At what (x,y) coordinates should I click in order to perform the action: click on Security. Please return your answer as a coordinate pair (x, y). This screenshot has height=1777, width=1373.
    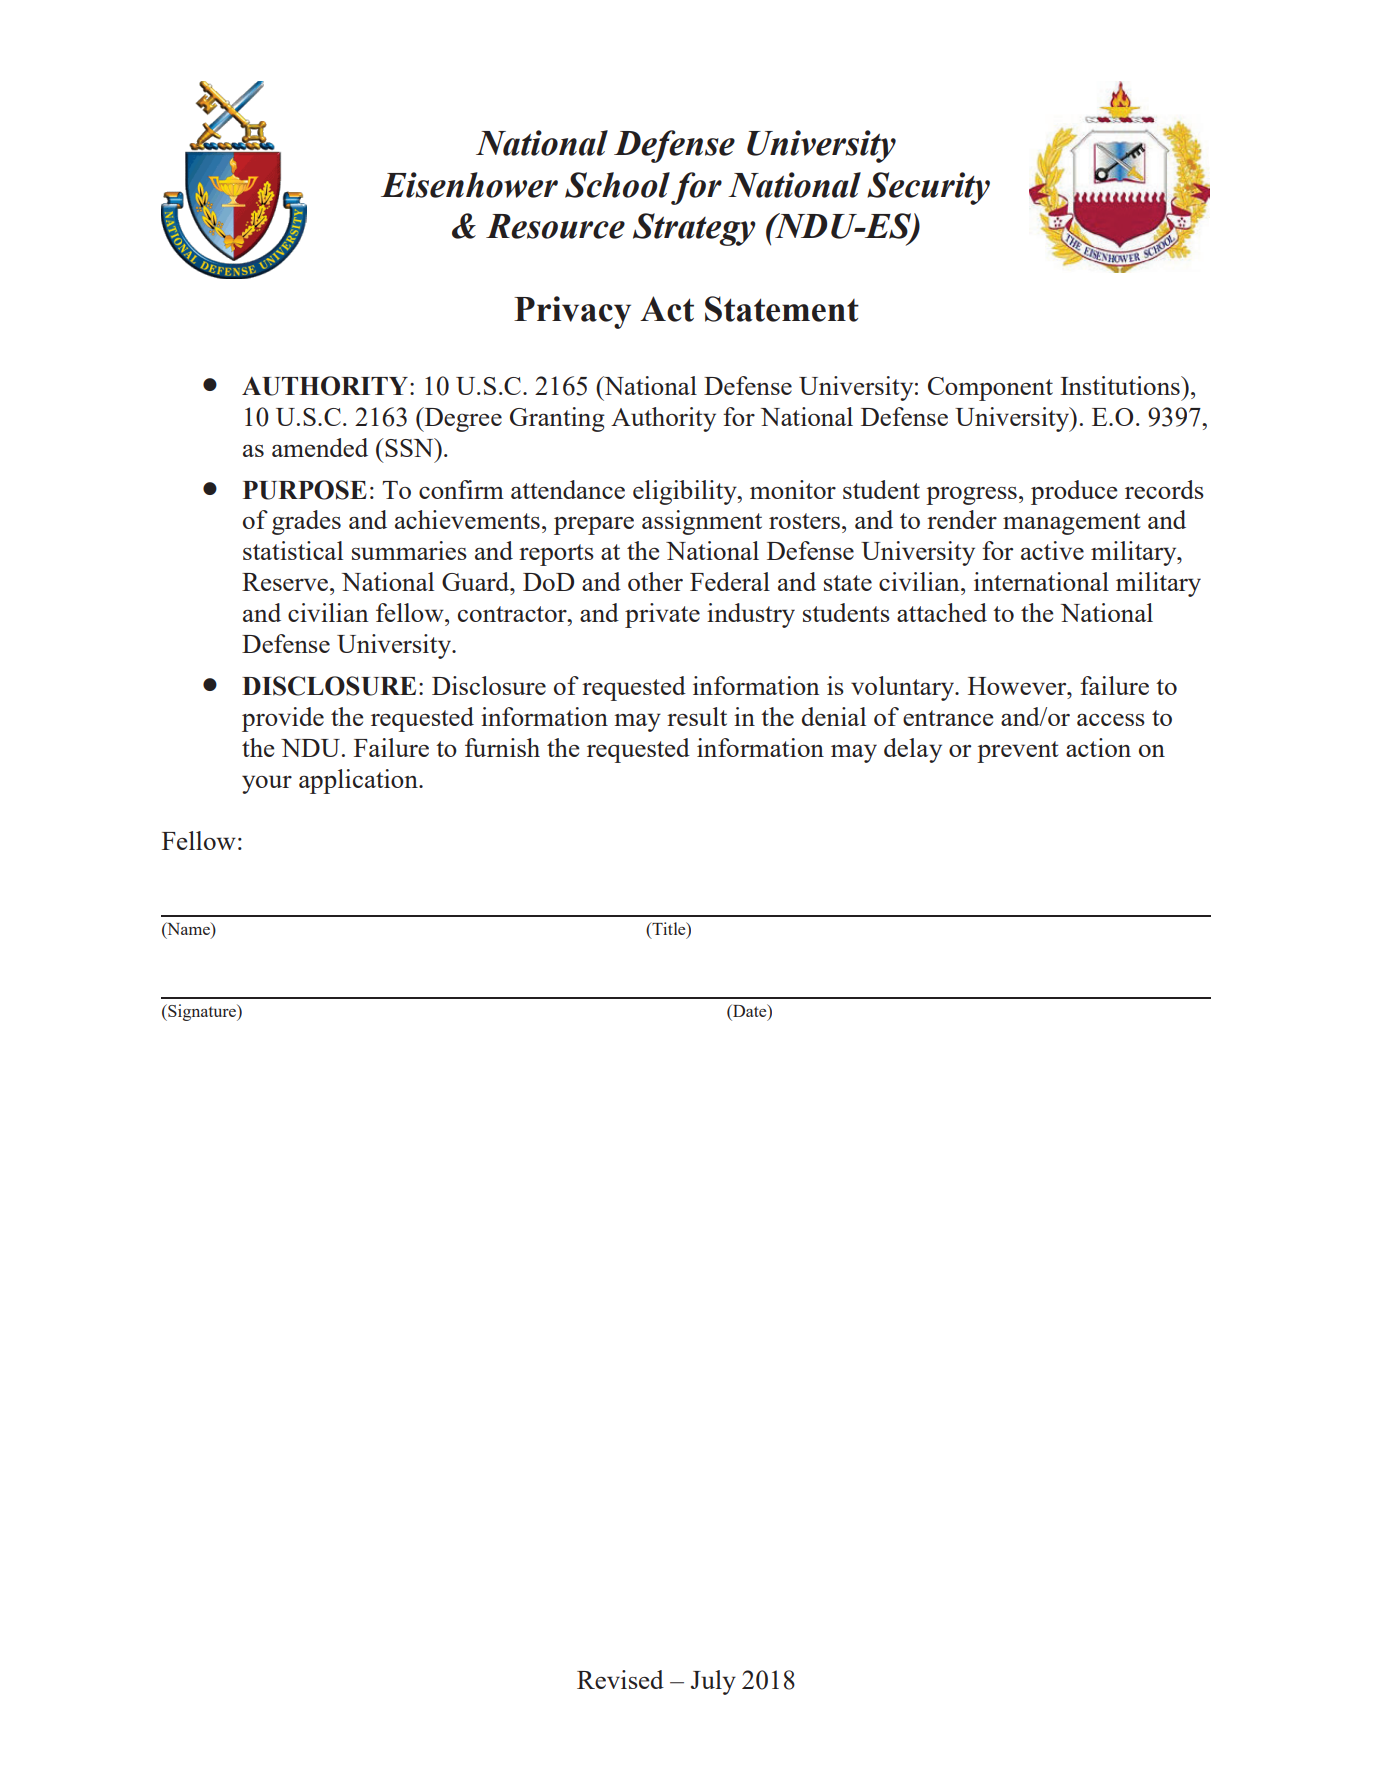
    Looking at the image, I should click on (928, 188).
